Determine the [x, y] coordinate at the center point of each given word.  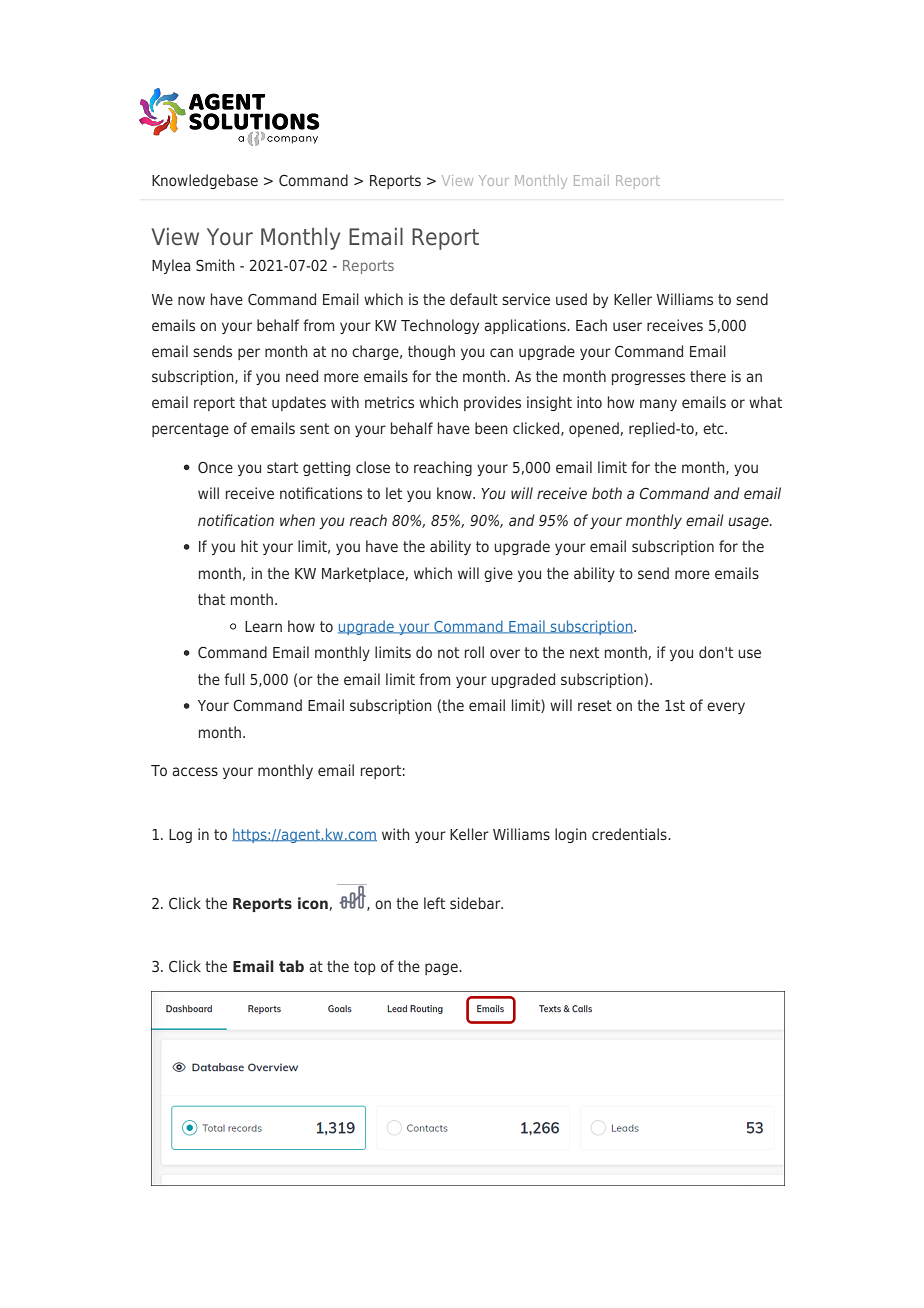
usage [749, 523]
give [498, 574]
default [474, 299]
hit [249, 546]
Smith [215, 265]
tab [291, 966]
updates [299, 403]
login [571, 835]
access [195, 771]
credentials [630, 834]
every [726, 708]
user [627, 326]
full [234, 679]
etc [714, 428]
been [491, 428]
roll [474, 652]
